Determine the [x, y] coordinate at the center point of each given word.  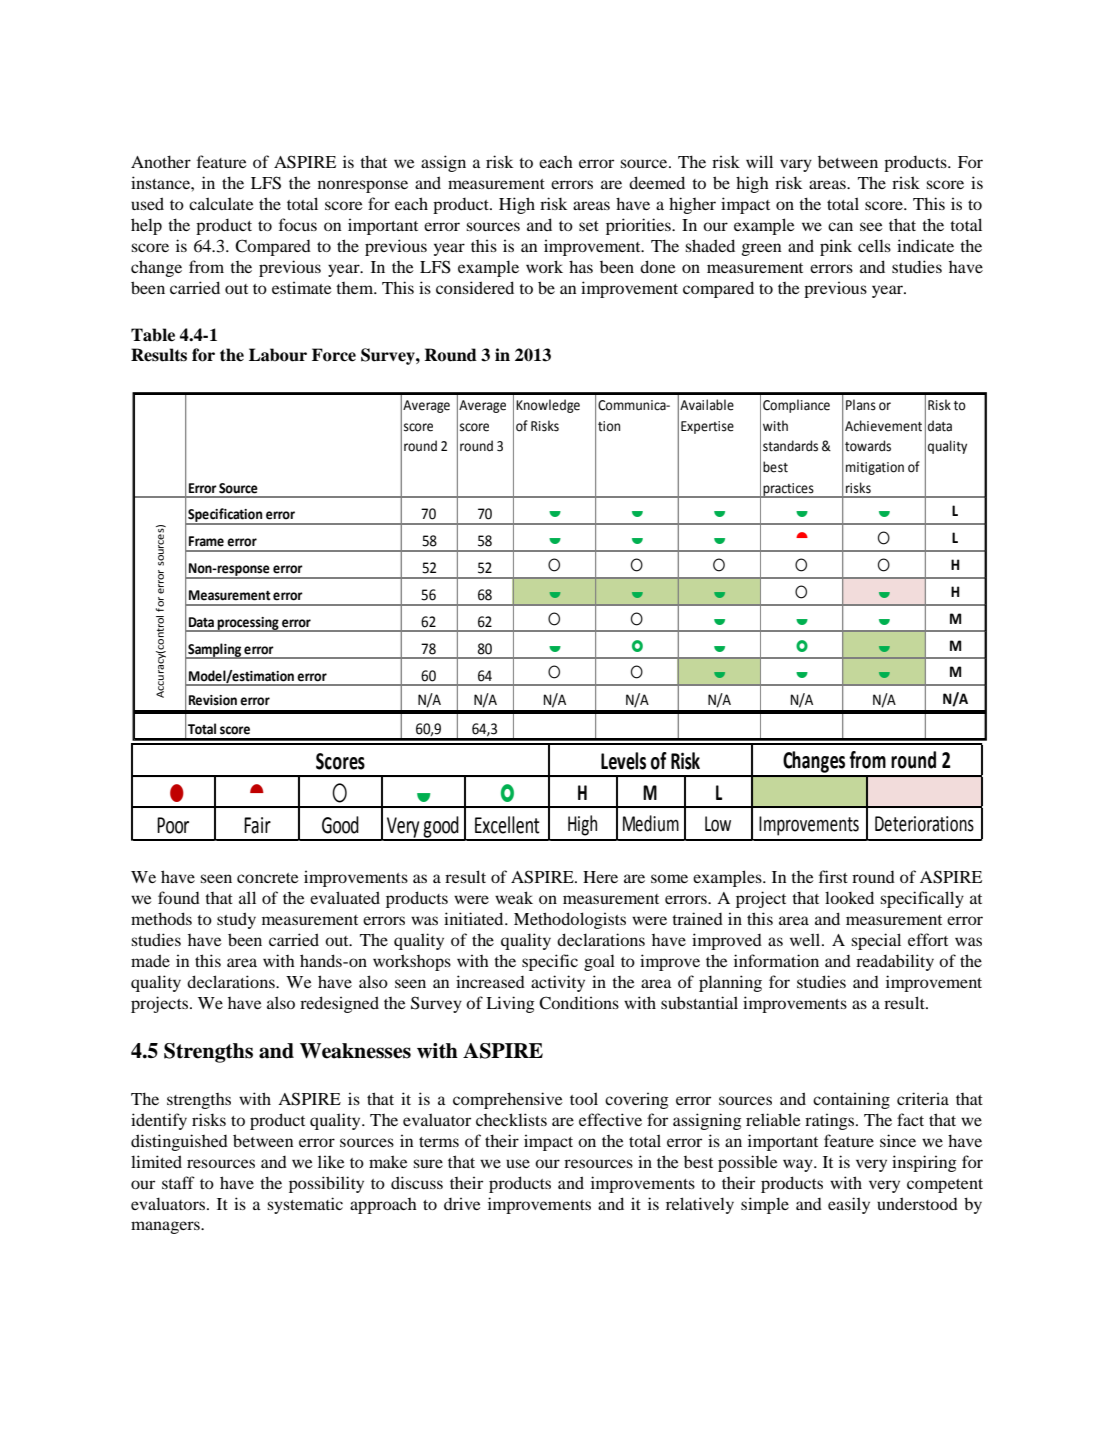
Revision [213, 700]
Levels [623, 761]
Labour [278, 355]
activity [558, 983]
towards [868, 446]
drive [462, 1203]
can [840, 226]
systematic [305, 1205]
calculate [221, 203]
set [589, 226]
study [236, 920]
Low [718, 824]
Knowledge [548, 406]
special [876, 941]
